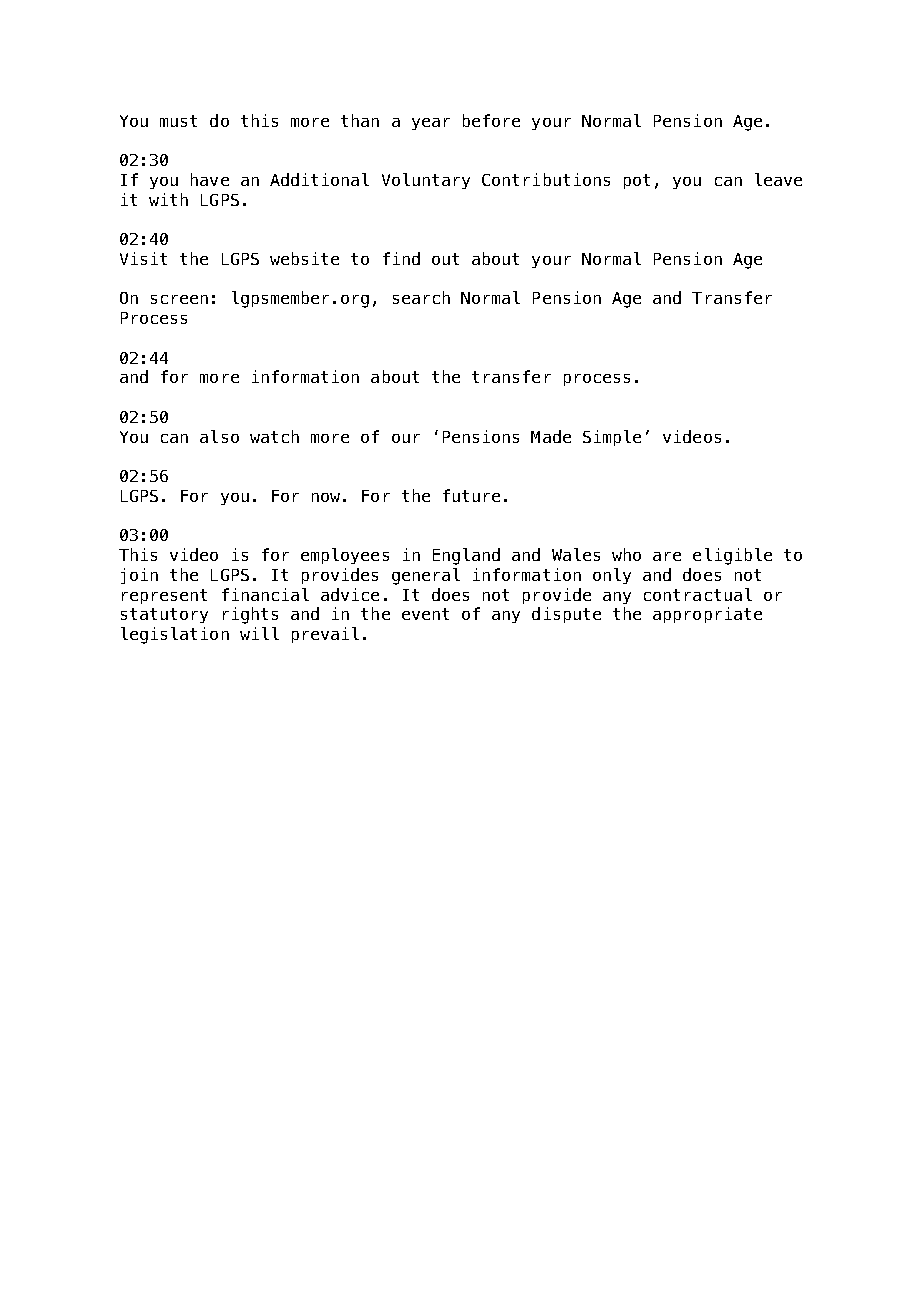 The width and height of the screenshot is (924, 1308). What do you see at coordinates (179, 299) in the screenshot?
I see `screen` at bounding box center [179, 299].
